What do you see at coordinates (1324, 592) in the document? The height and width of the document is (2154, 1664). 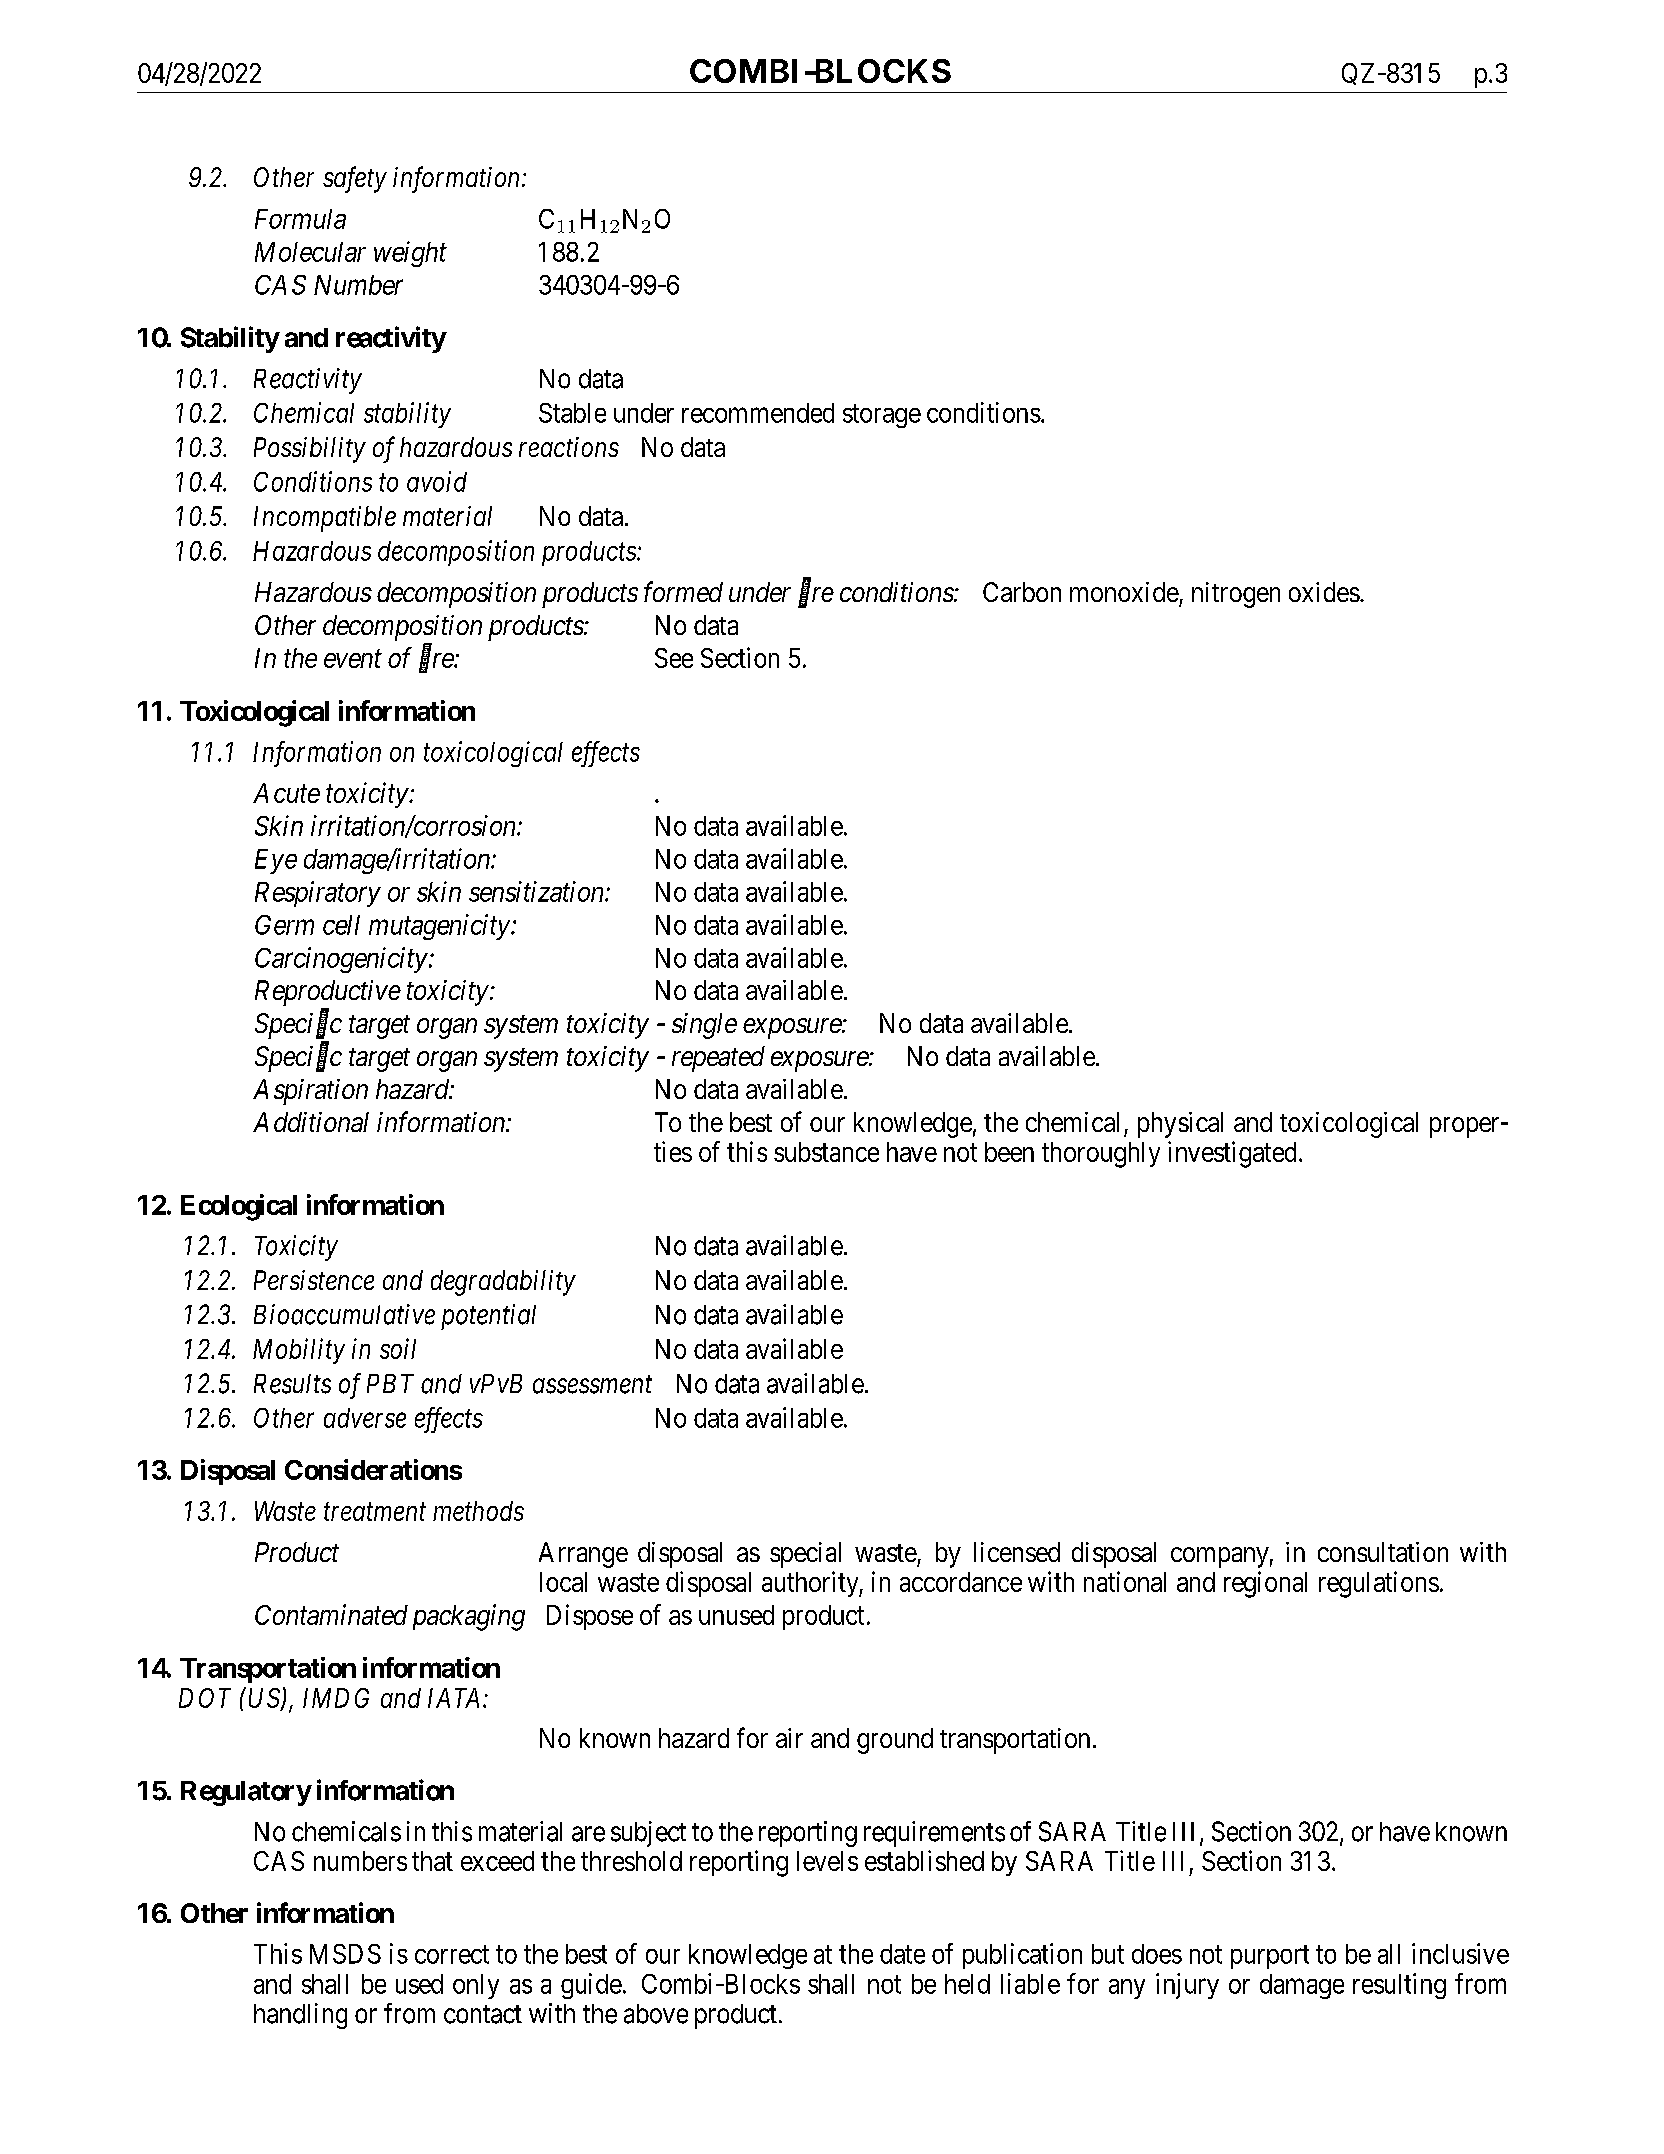 I see `oxides` at bounding box center [1324, 592].
